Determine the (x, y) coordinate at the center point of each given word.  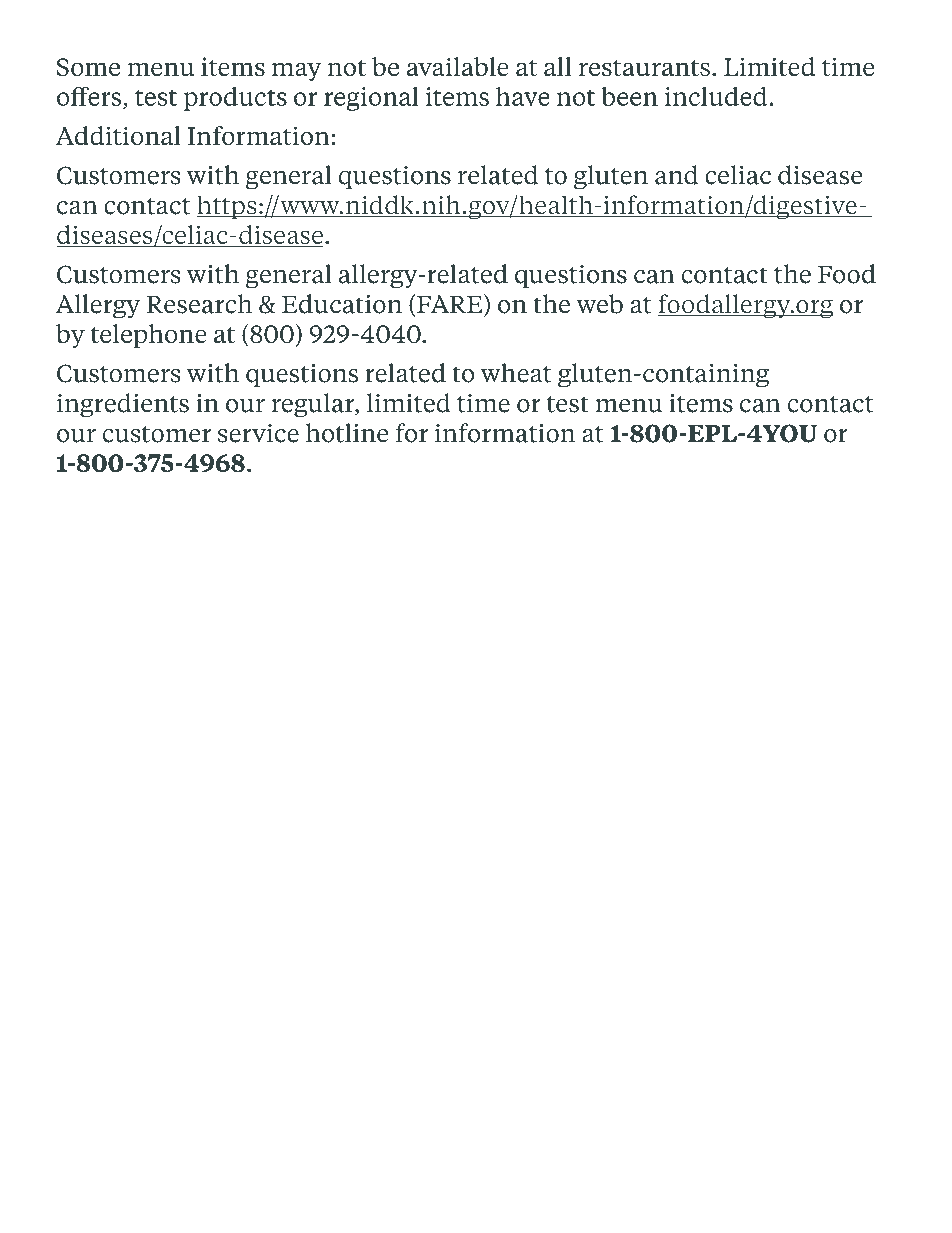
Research (199, 304)
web (599, 304)
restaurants (644, 68)
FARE (450, 305)
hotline (347, 433)
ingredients (123, 405)
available (458, 67)
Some (88, 67)
